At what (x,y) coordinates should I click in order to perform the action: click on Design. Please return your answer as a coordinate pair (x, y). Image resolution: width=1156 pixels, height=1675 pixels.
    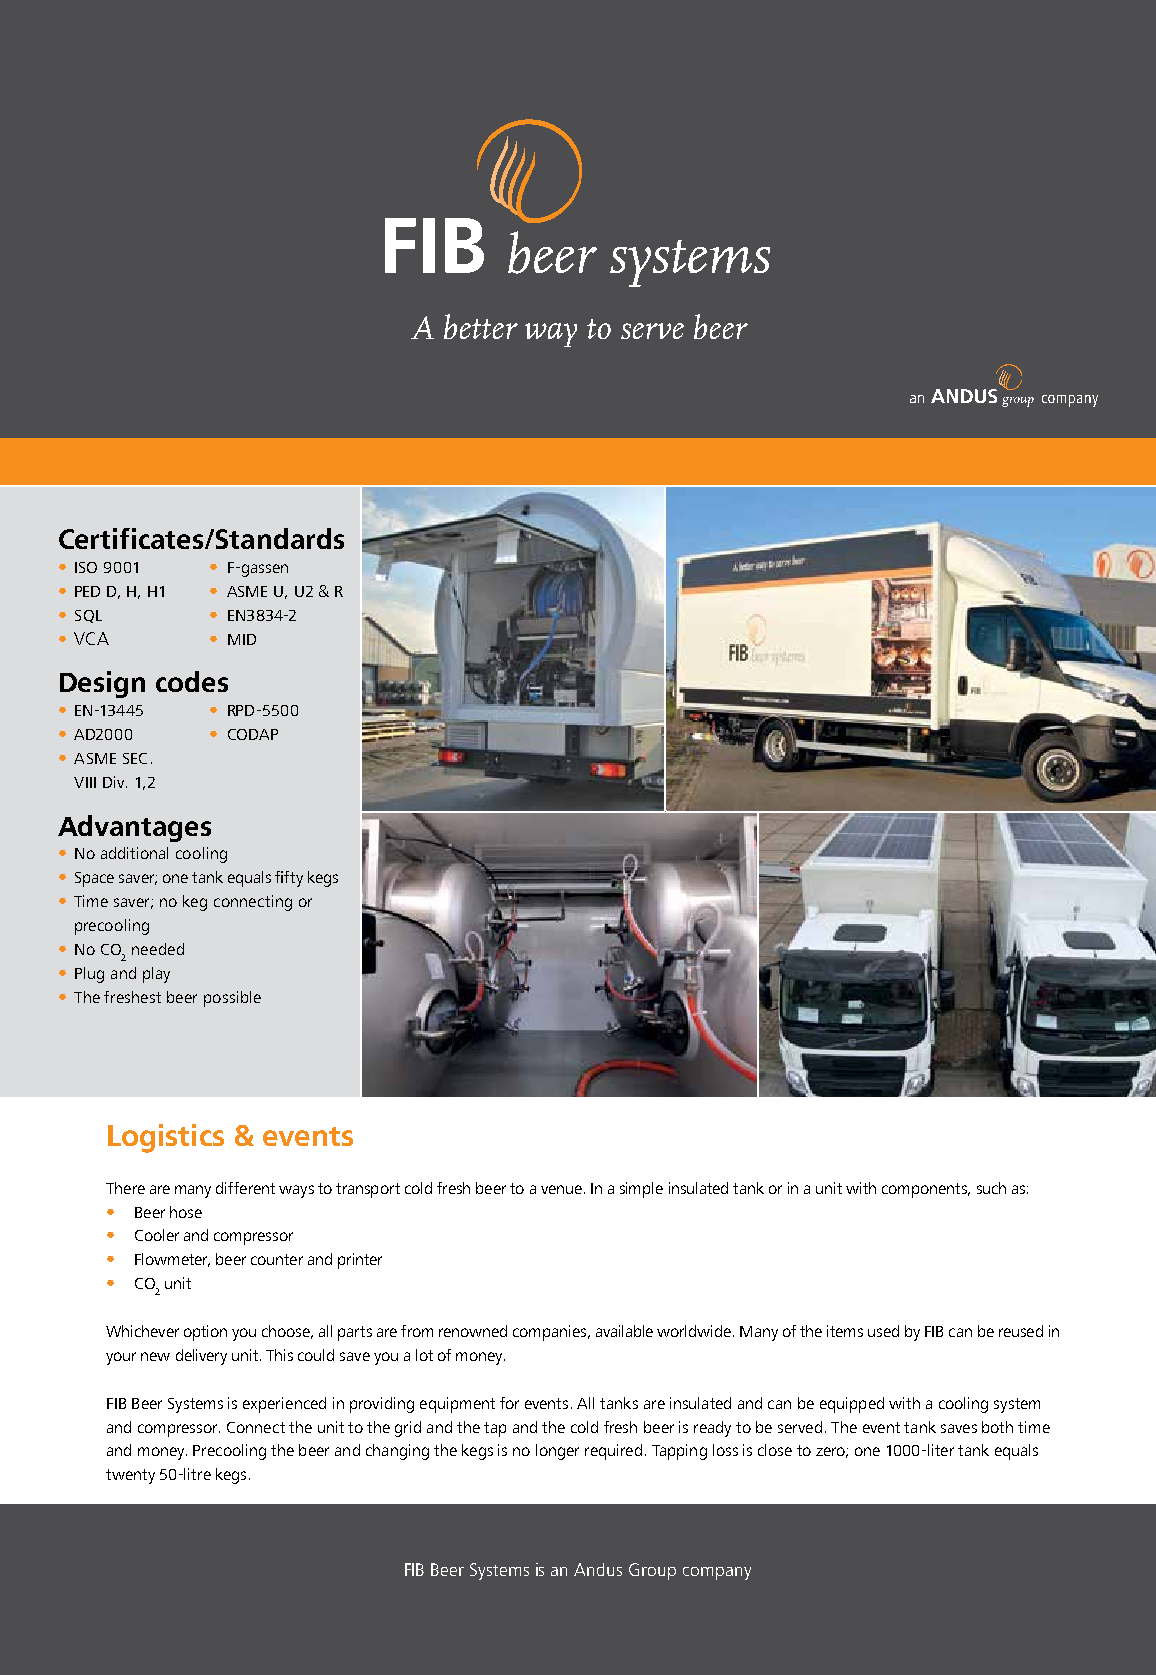
    Looking at the image, I should click on (102, 684).
